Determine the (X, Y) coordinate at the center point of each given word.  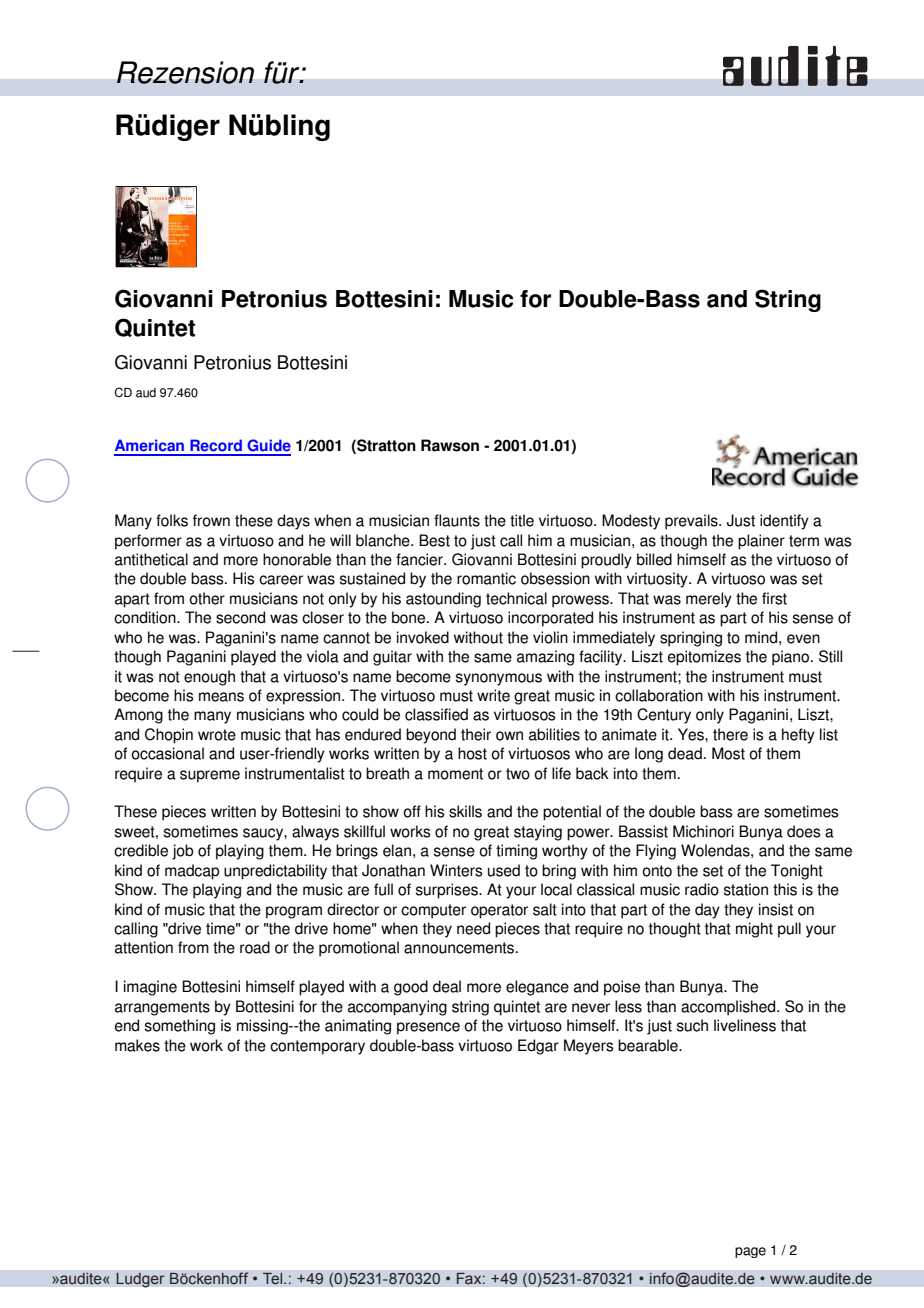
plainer (761, 542)
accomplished (729, 1008)
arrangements (162, 1008)
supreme (210, 776)
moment (455, 774)
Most (728, 753)
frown (211, 520)
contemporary (317, 1047)
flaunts (457, 520)
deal (447, 986)
